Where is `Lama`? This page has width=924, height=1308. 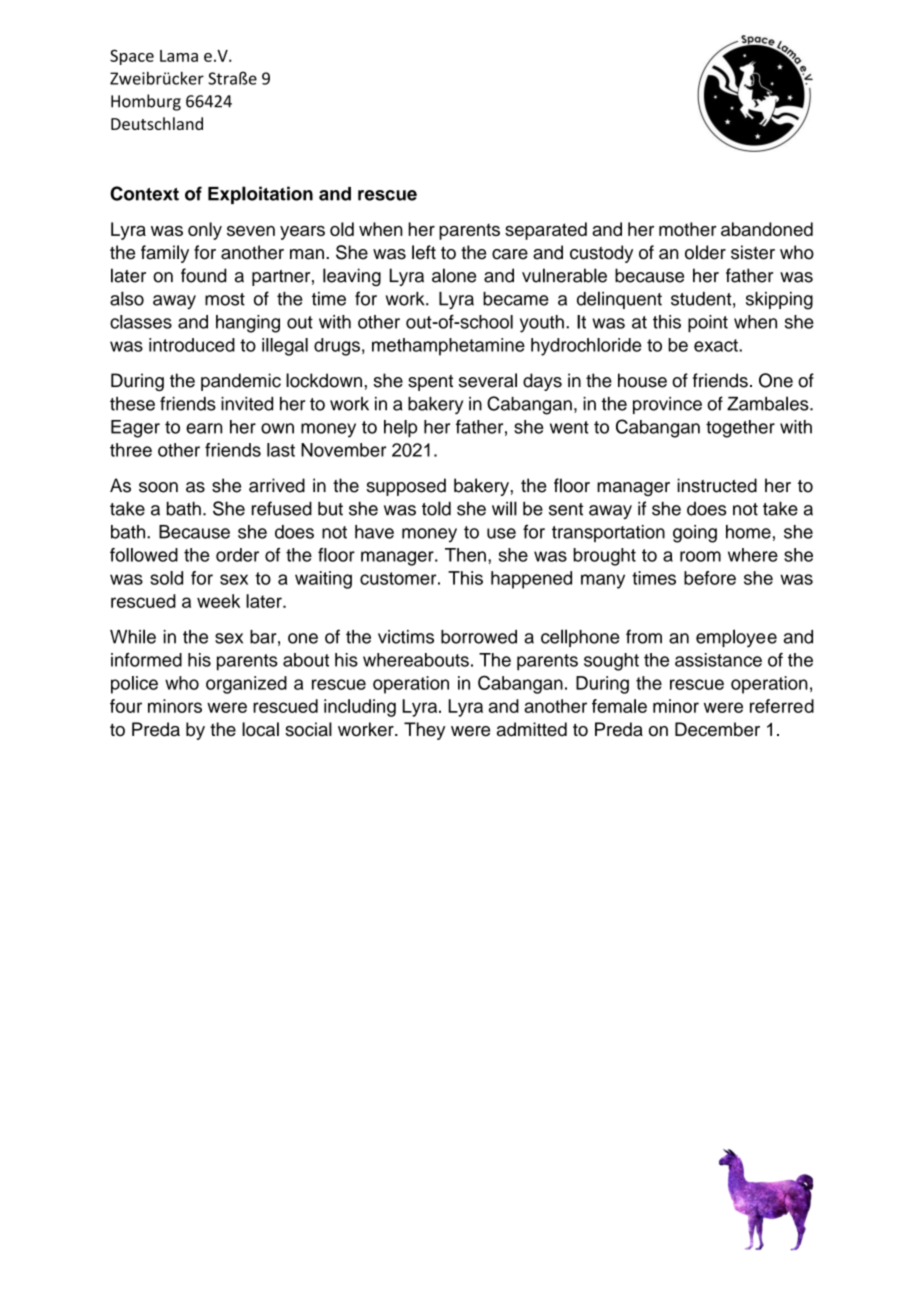 Lama is located at coordinates (179, 56).
